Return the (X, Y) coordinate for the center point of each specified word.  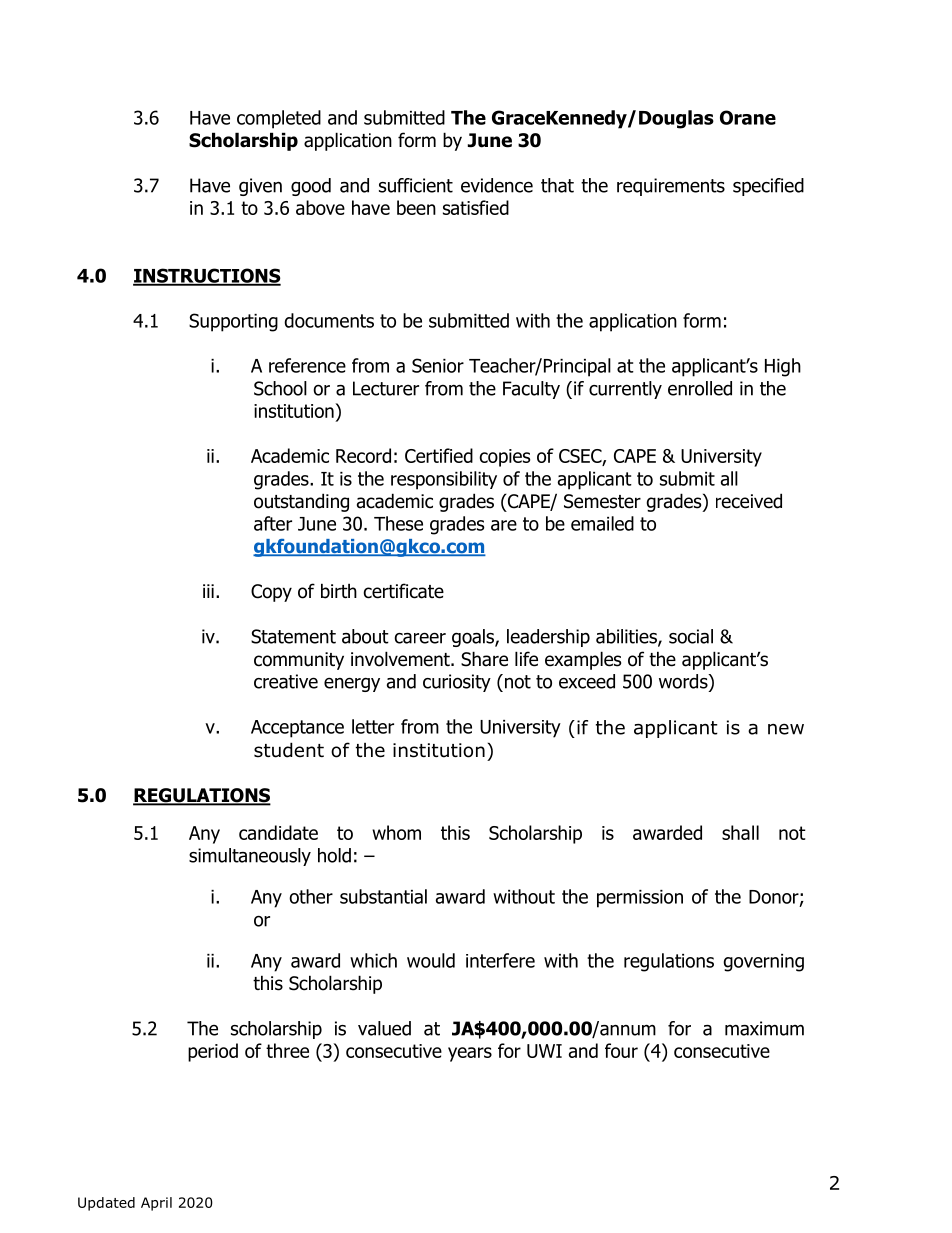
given (260, 187)
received (749, 501)
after (273, 523)
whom (396, 832)
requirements (671, 187)
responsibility (444, 480)
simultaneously (250, 857)
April (156, 1204)
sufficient (416, 185)
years (470, 1054)
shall (740, 832)
